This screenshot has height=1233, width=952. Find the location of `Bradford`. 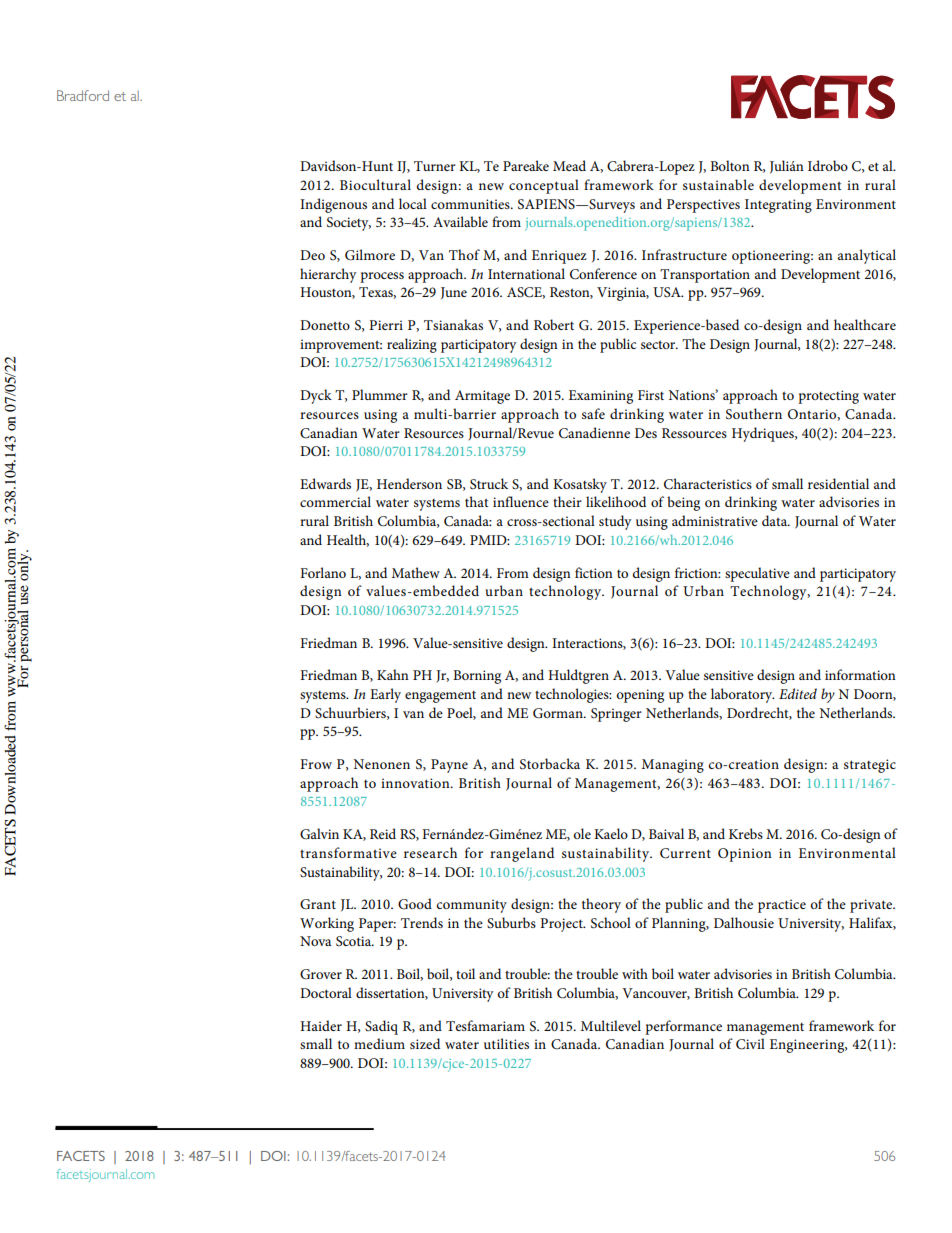

Bradford is located at coordinates (83, 95).
